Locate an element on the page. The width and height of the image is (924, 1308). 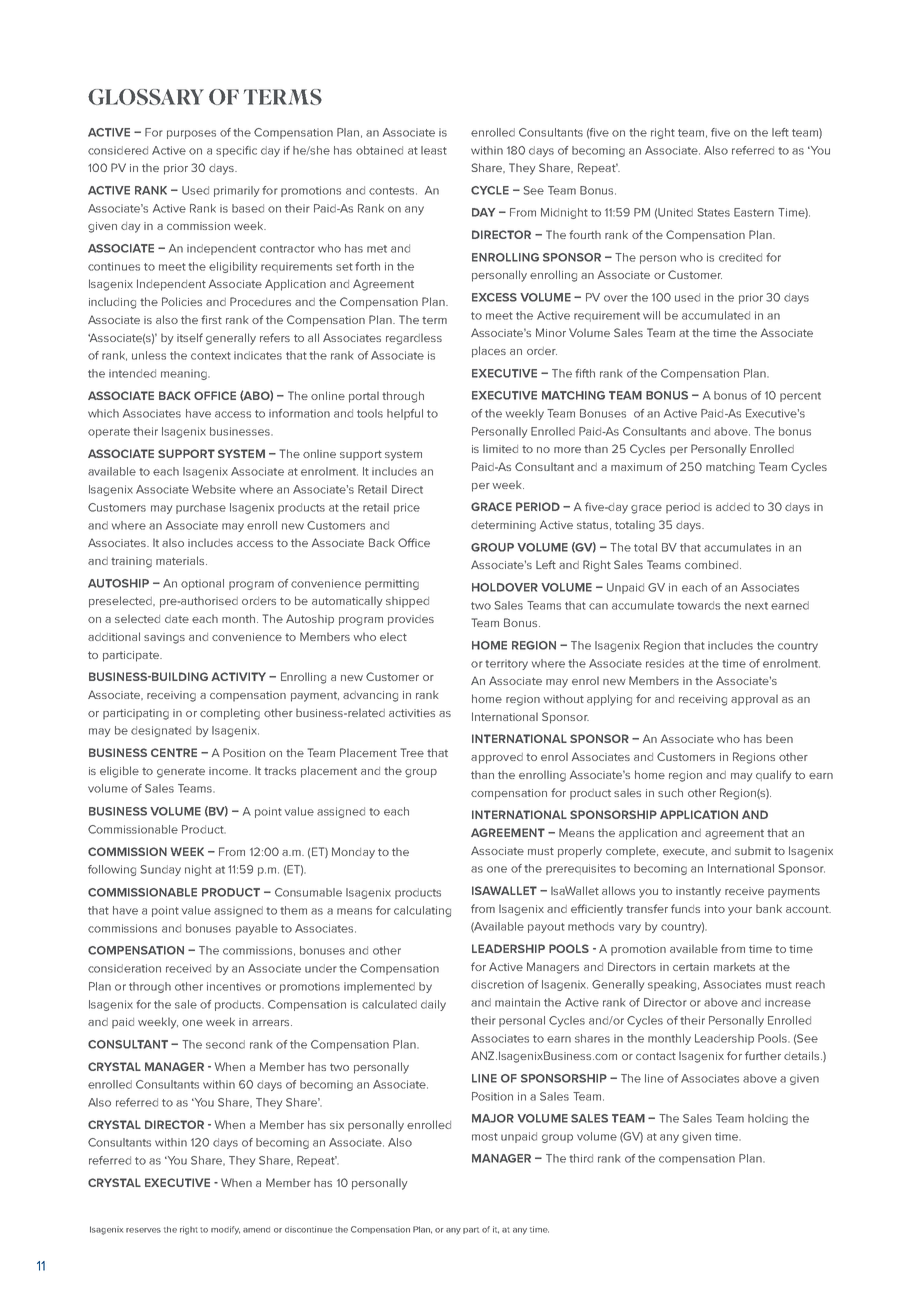
meaning is located at coordinates (185, 374).
